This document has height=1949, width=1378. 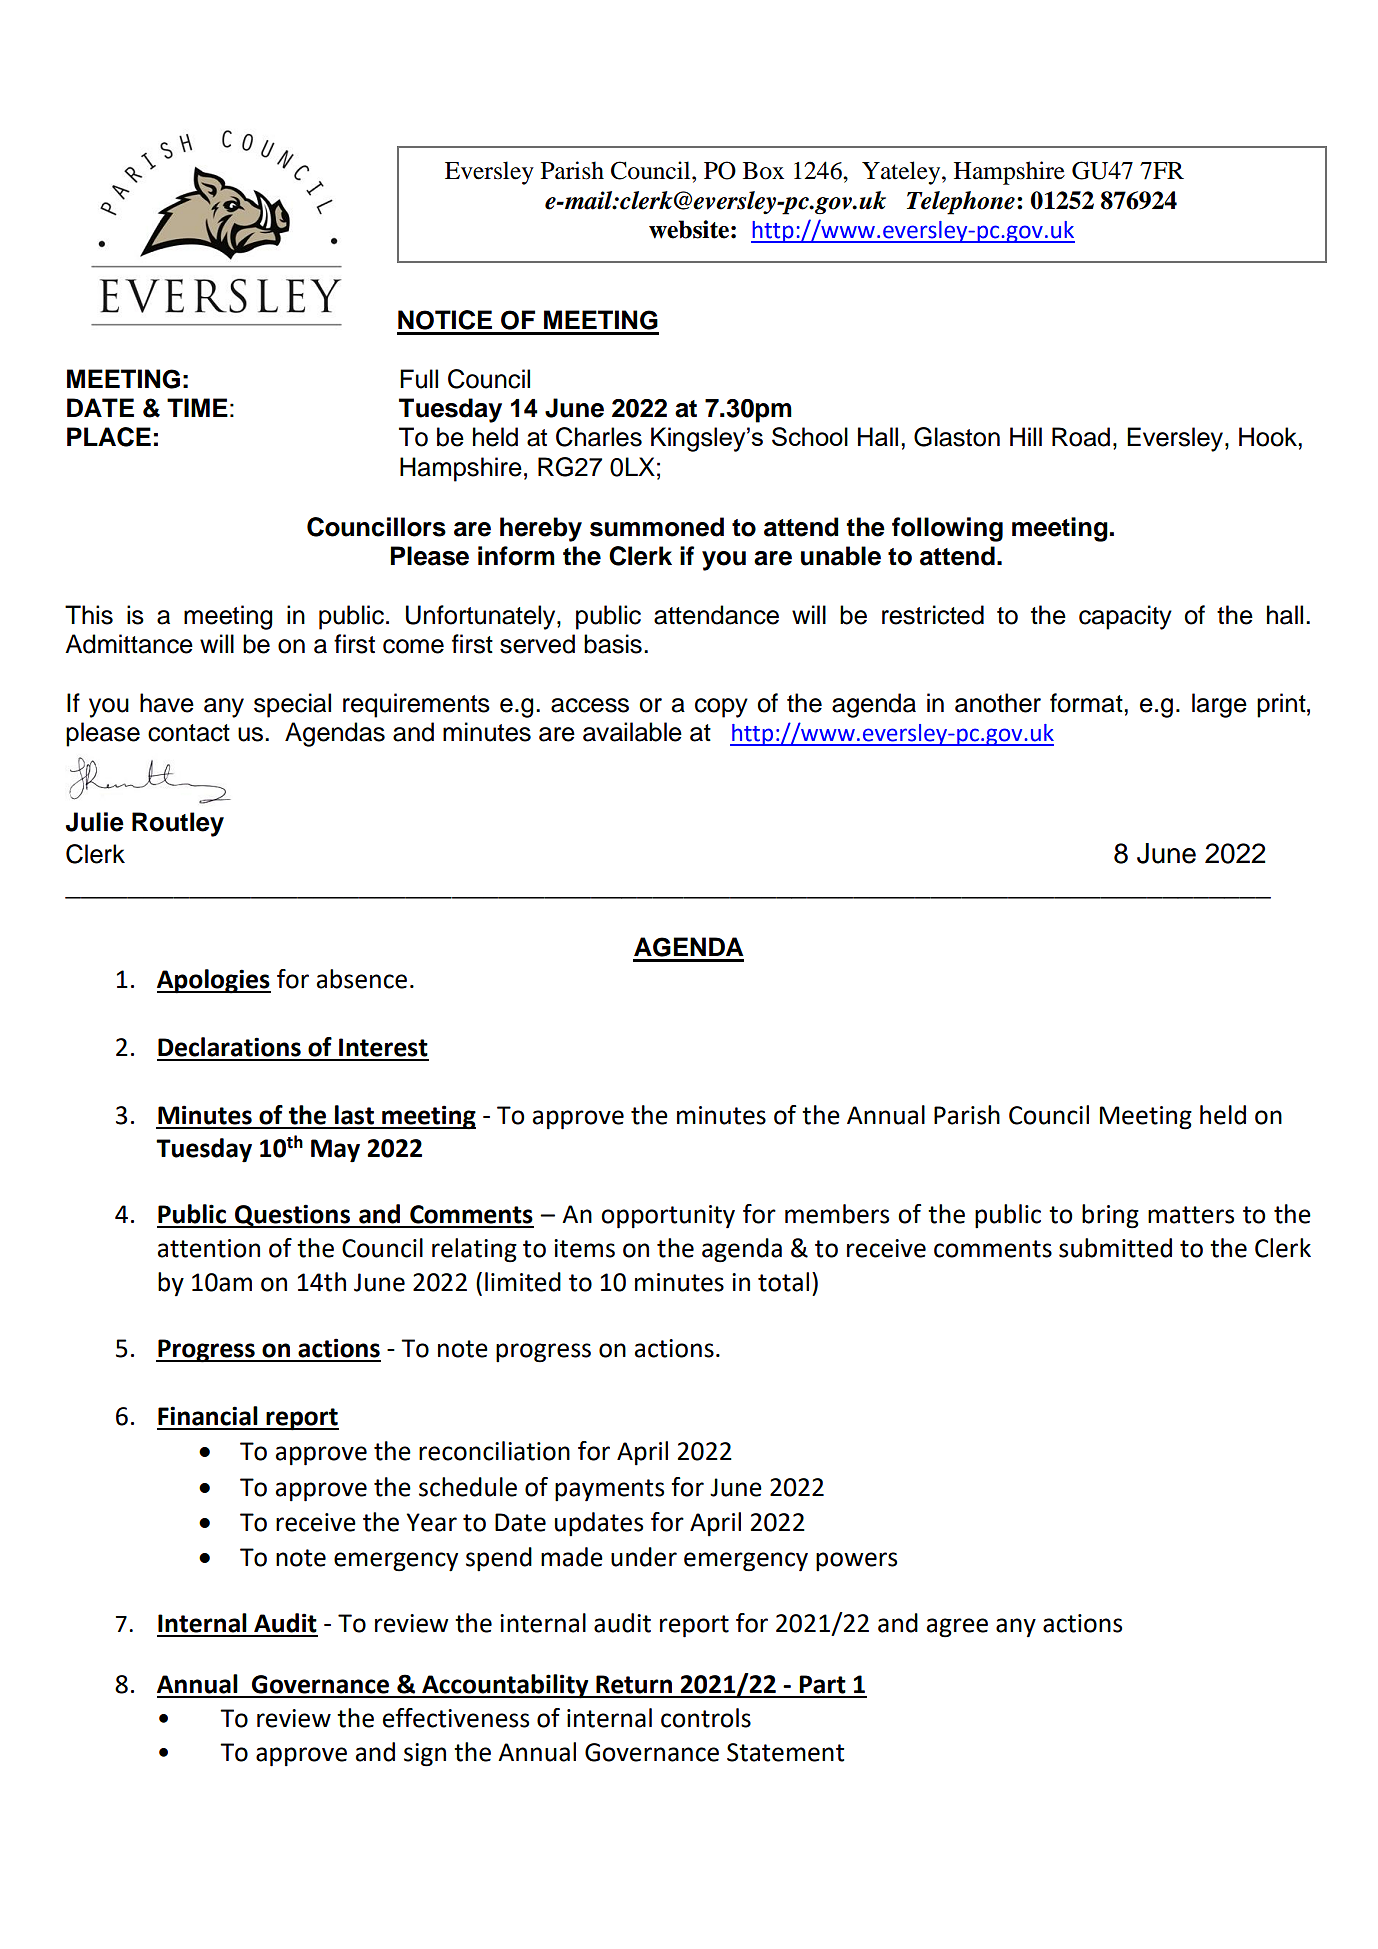 What do you see at coordinates (214, 981) in the document?
I see `Apologies` at bounding box center [214, 981].
